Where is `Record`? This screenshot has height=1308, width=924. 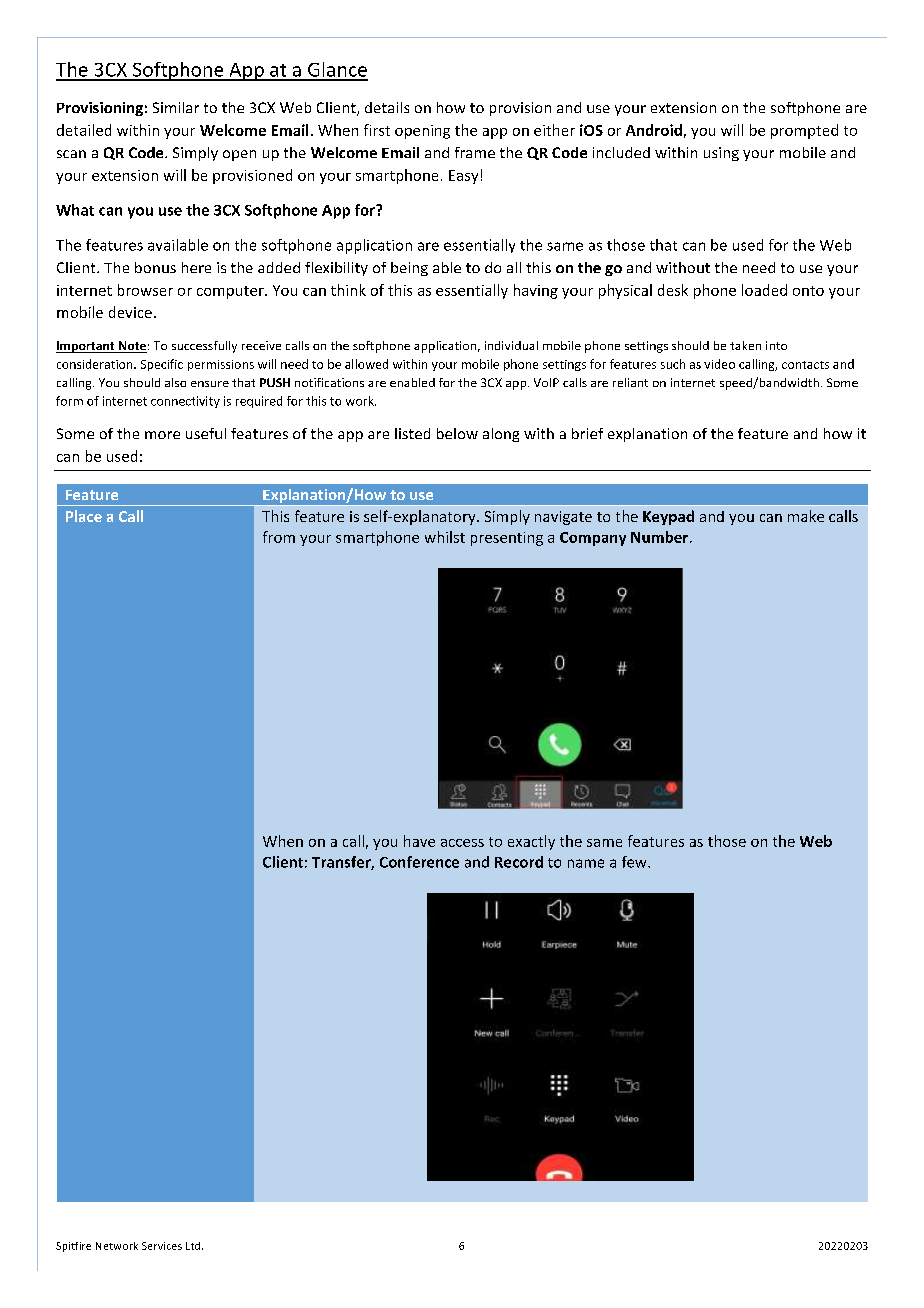 Record is located at coordinates (519, 862).
